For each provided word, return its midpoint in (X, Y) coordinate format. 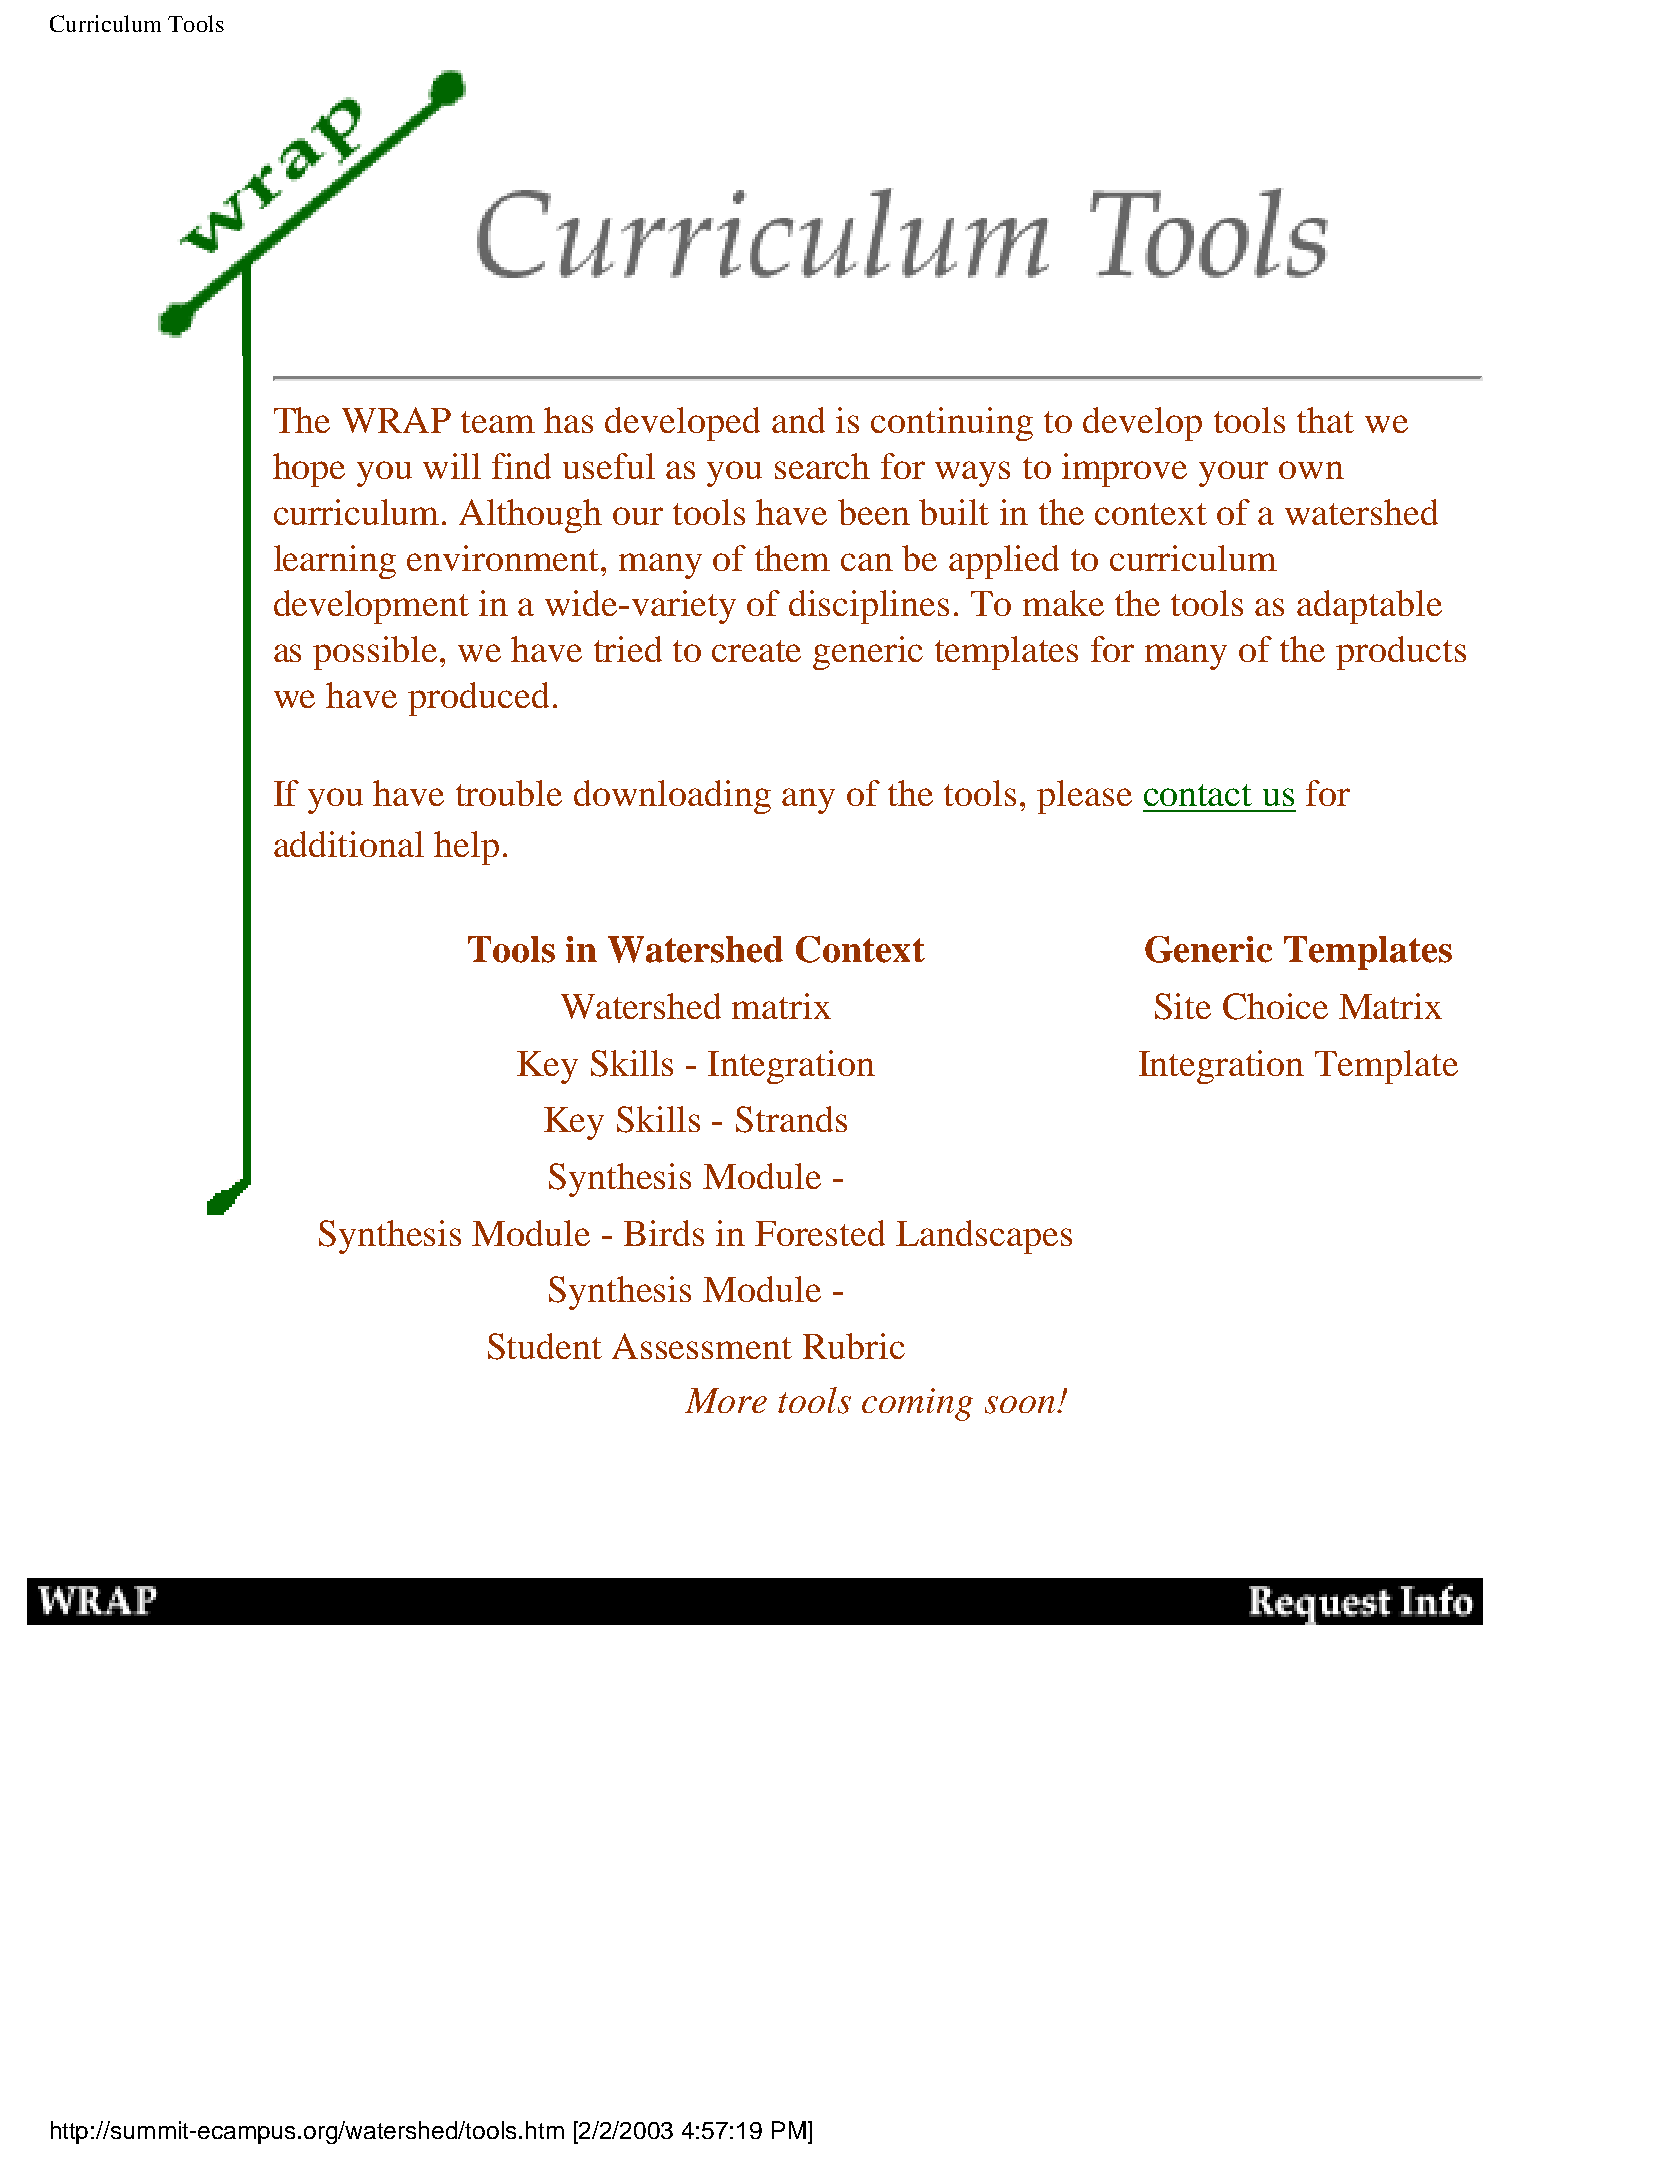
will (452, 466)
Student (545, 1346)
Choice (1275, 1006)
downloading (672, 797)
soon (1021, 1405)
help (466, 848)
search (822, 466)
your (1233, 474)
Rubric (854, 1346)
